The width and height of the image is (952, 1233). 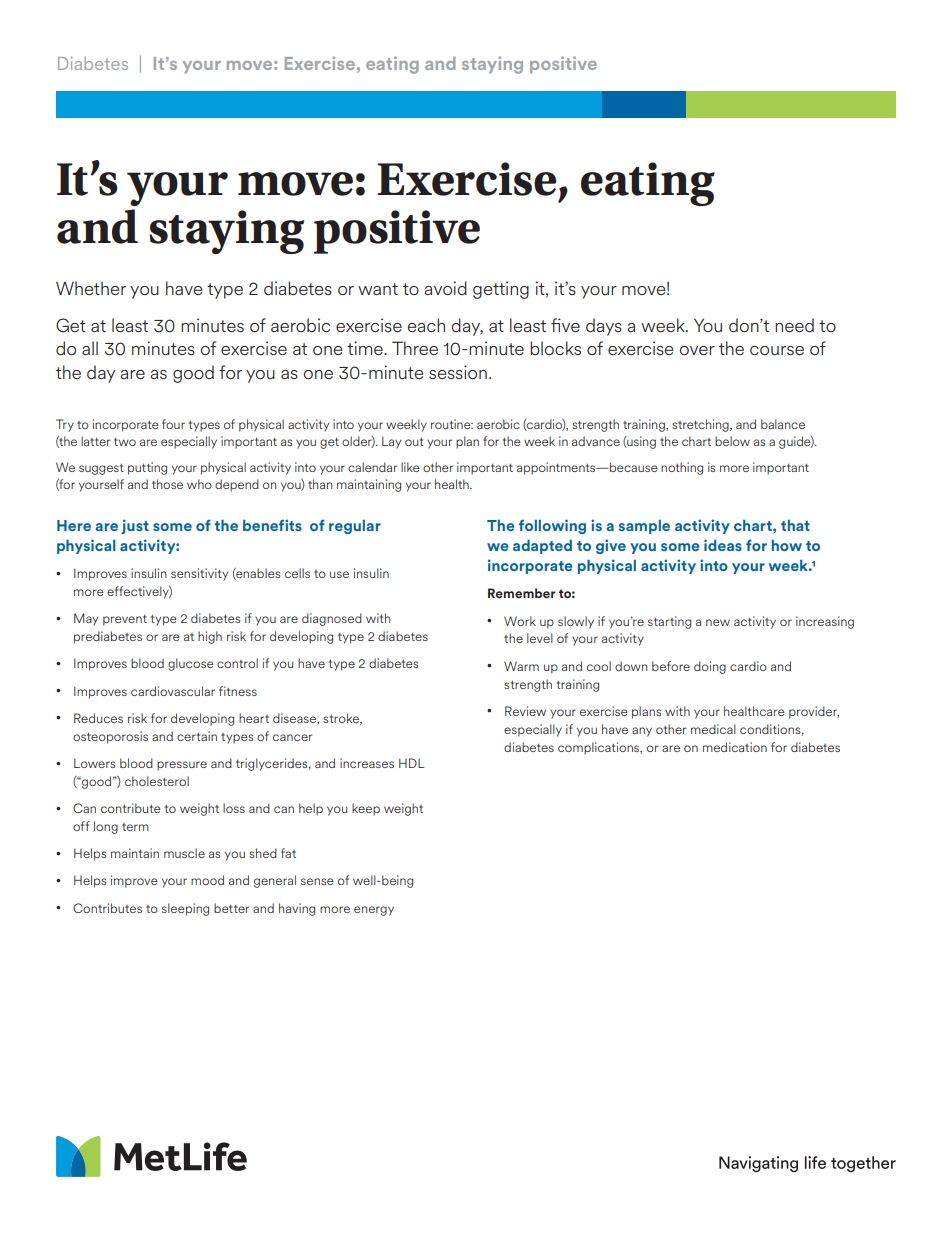 What do you see at coordinates (410, 467) in the image?
I see `like` at bounding box center [410, 467].
